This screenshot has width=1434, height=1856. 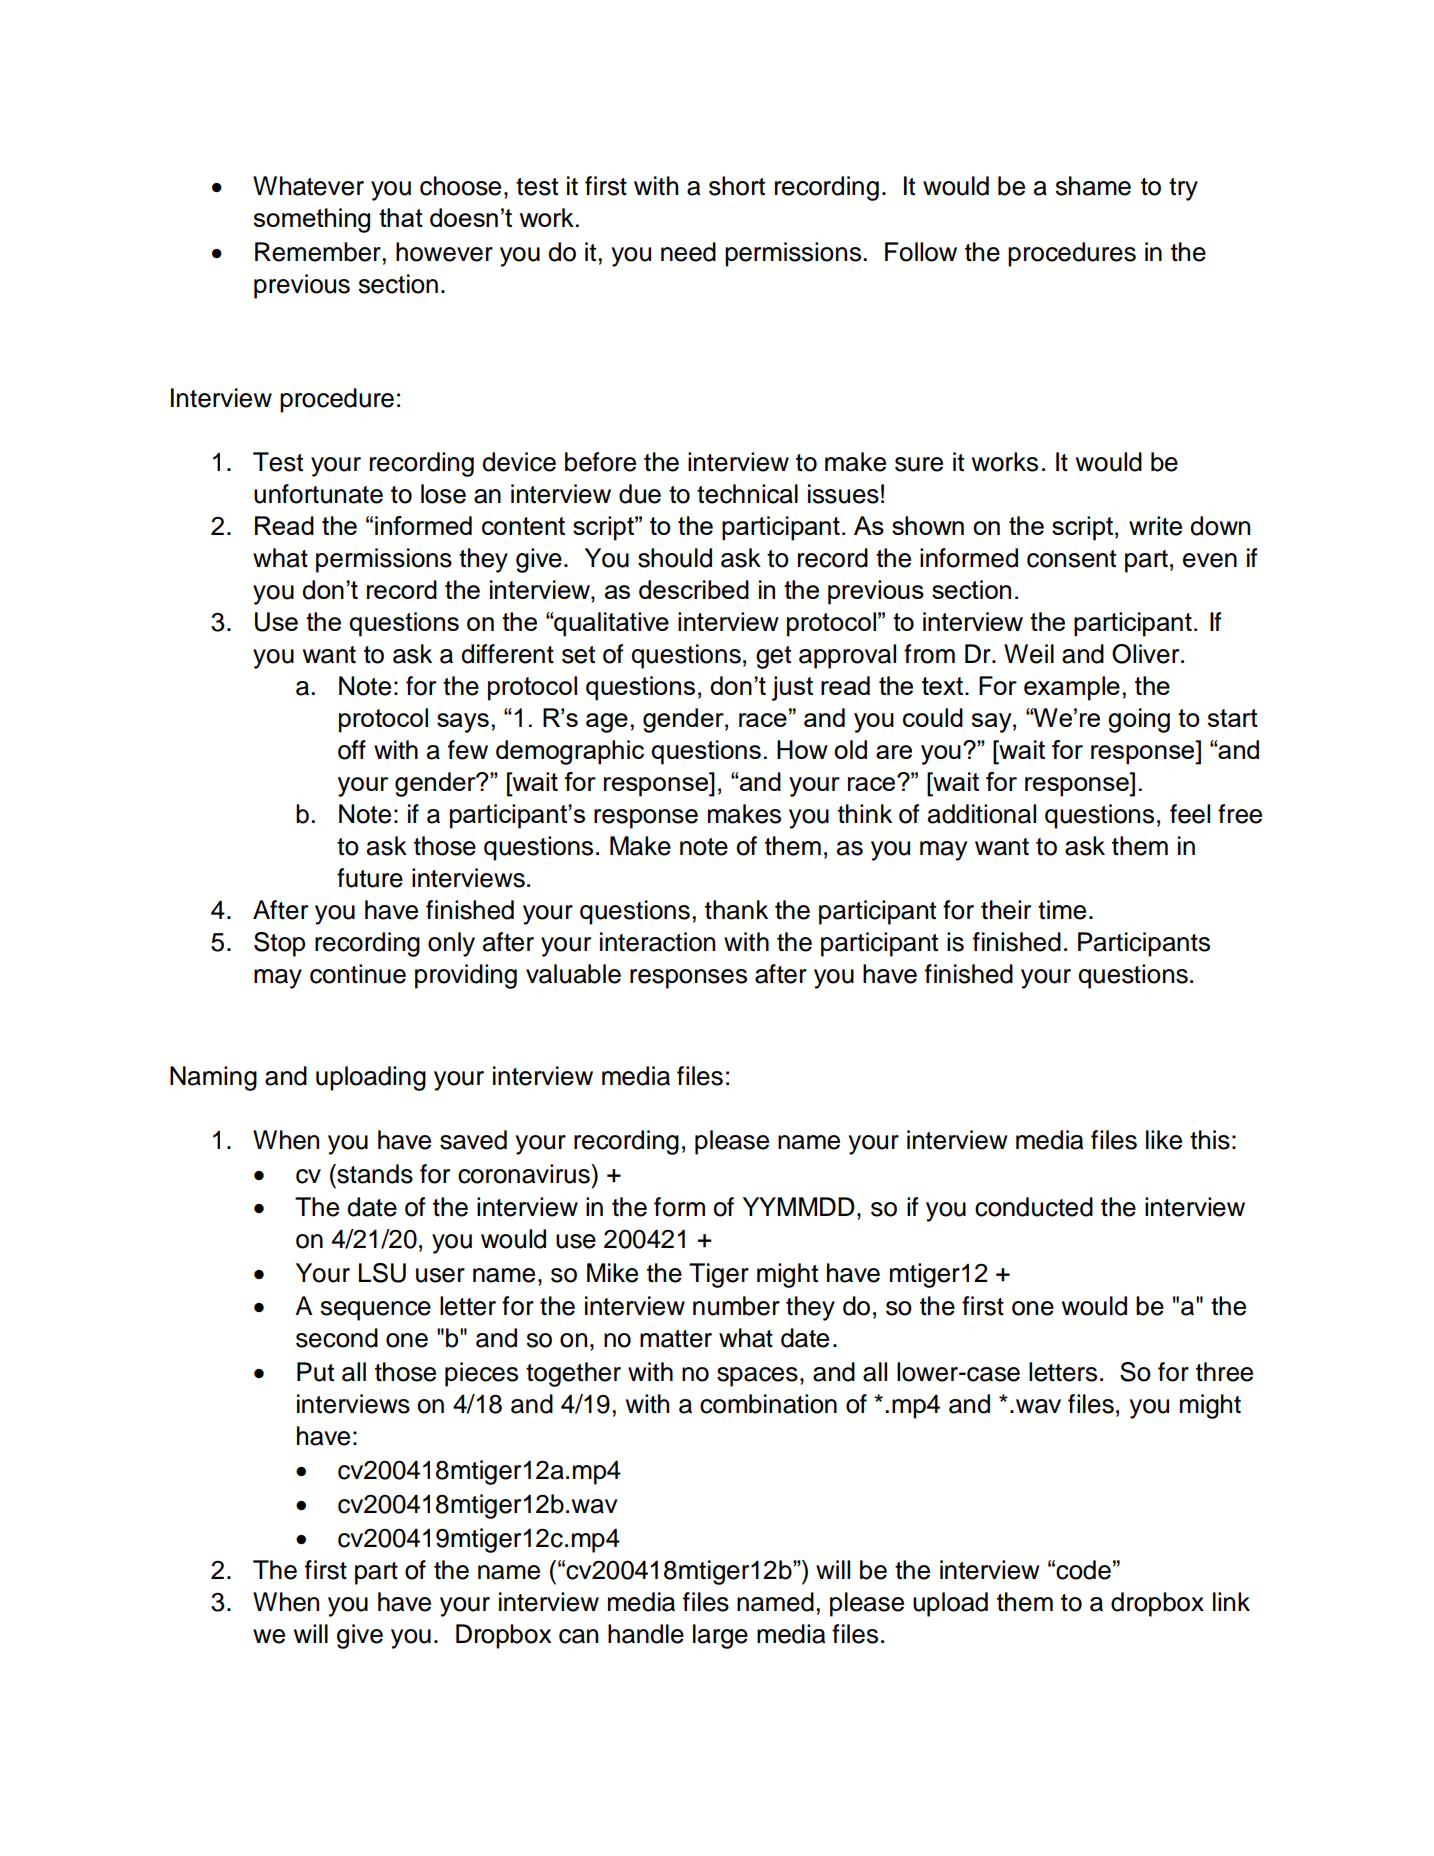 What do you see at coordinates (312, 220) in the screenshot?
I see `something` at bounding box center [312, 220].
